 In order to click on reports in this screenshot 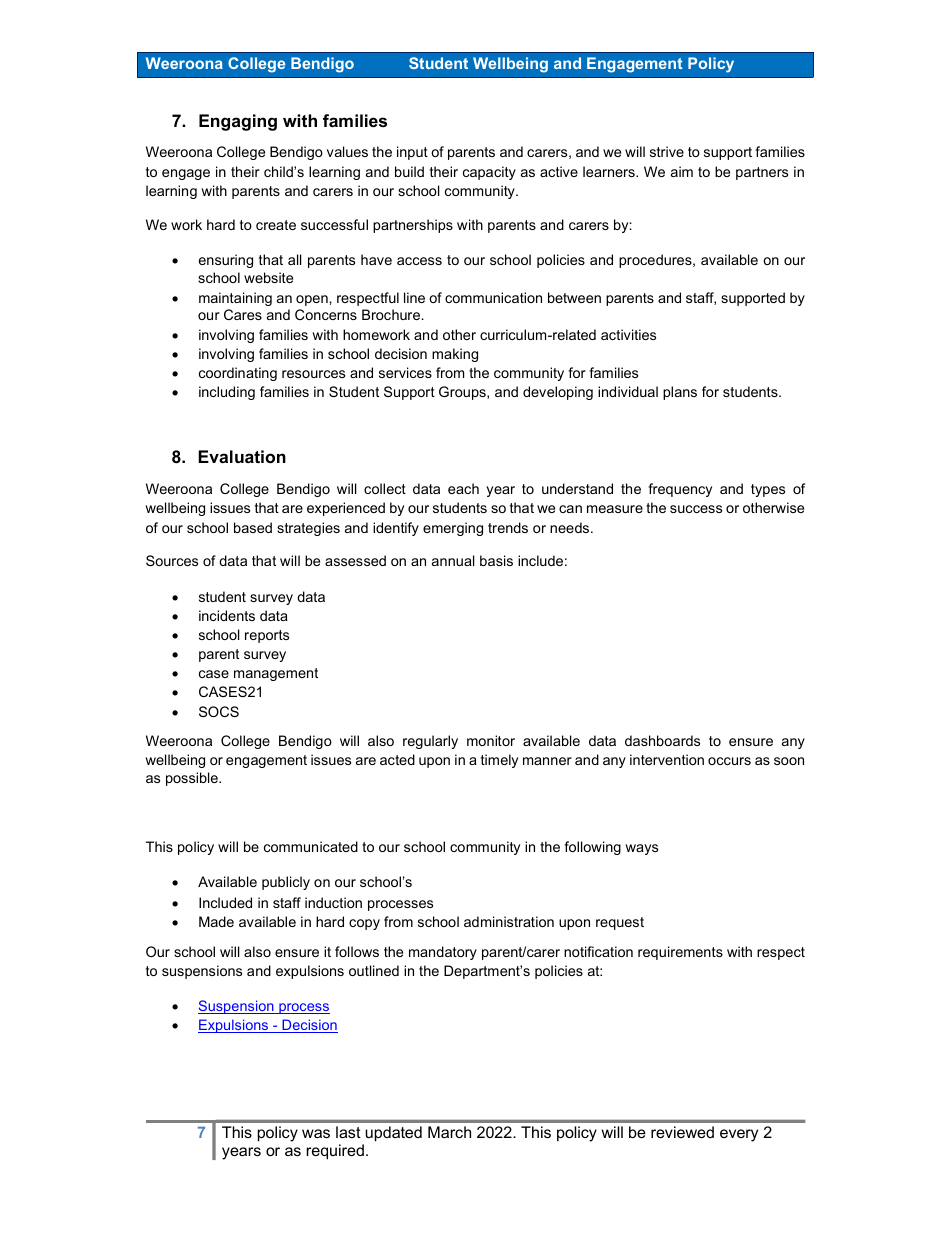, I will do `click(267, 636)`.
